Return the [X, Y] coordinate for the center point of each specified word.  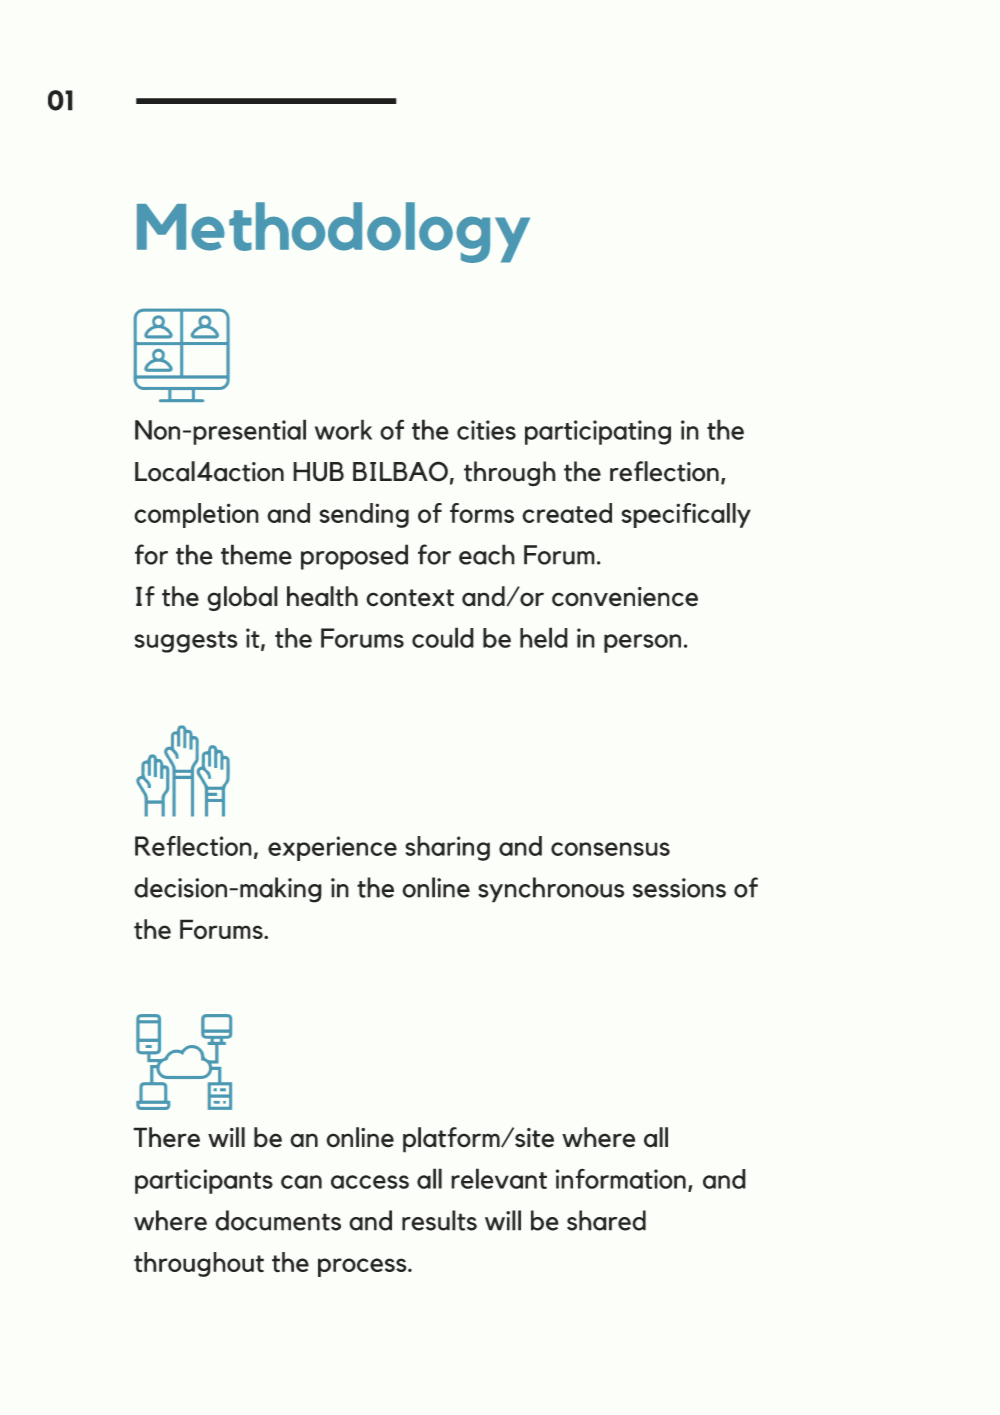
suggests [186, 642]
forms [482, 513]
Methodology [333, 232]
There [166, 1137]
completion [196, 515]
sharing [447, 848]
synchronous [551, 890]
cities [486, 430]
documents [278, 1220]
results [439, 1220]
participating [598, 432]
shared [606, 1220]
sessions [679, 888]
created [567, 513]
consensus [610, 849]
